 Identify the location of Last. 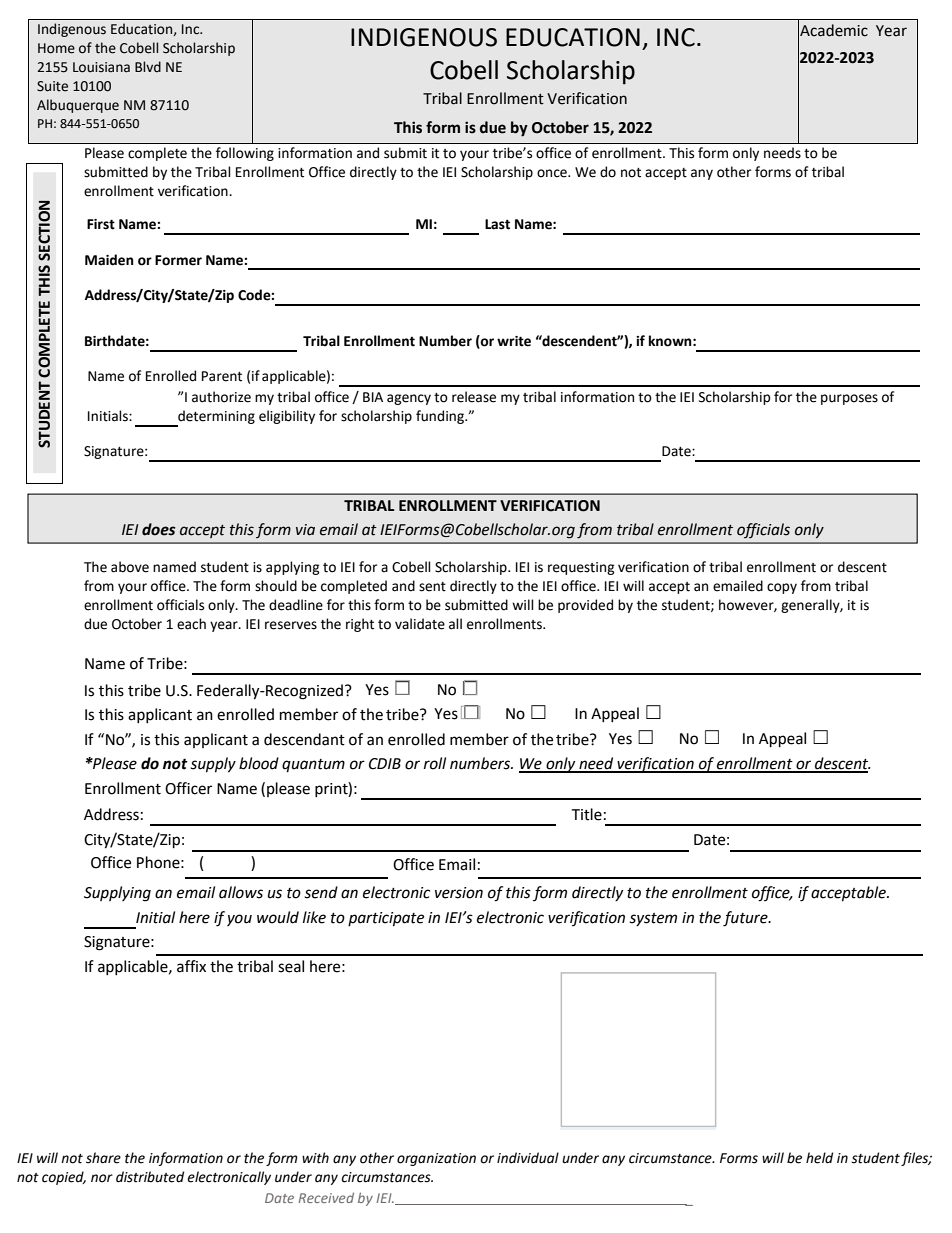
(497, 224).
